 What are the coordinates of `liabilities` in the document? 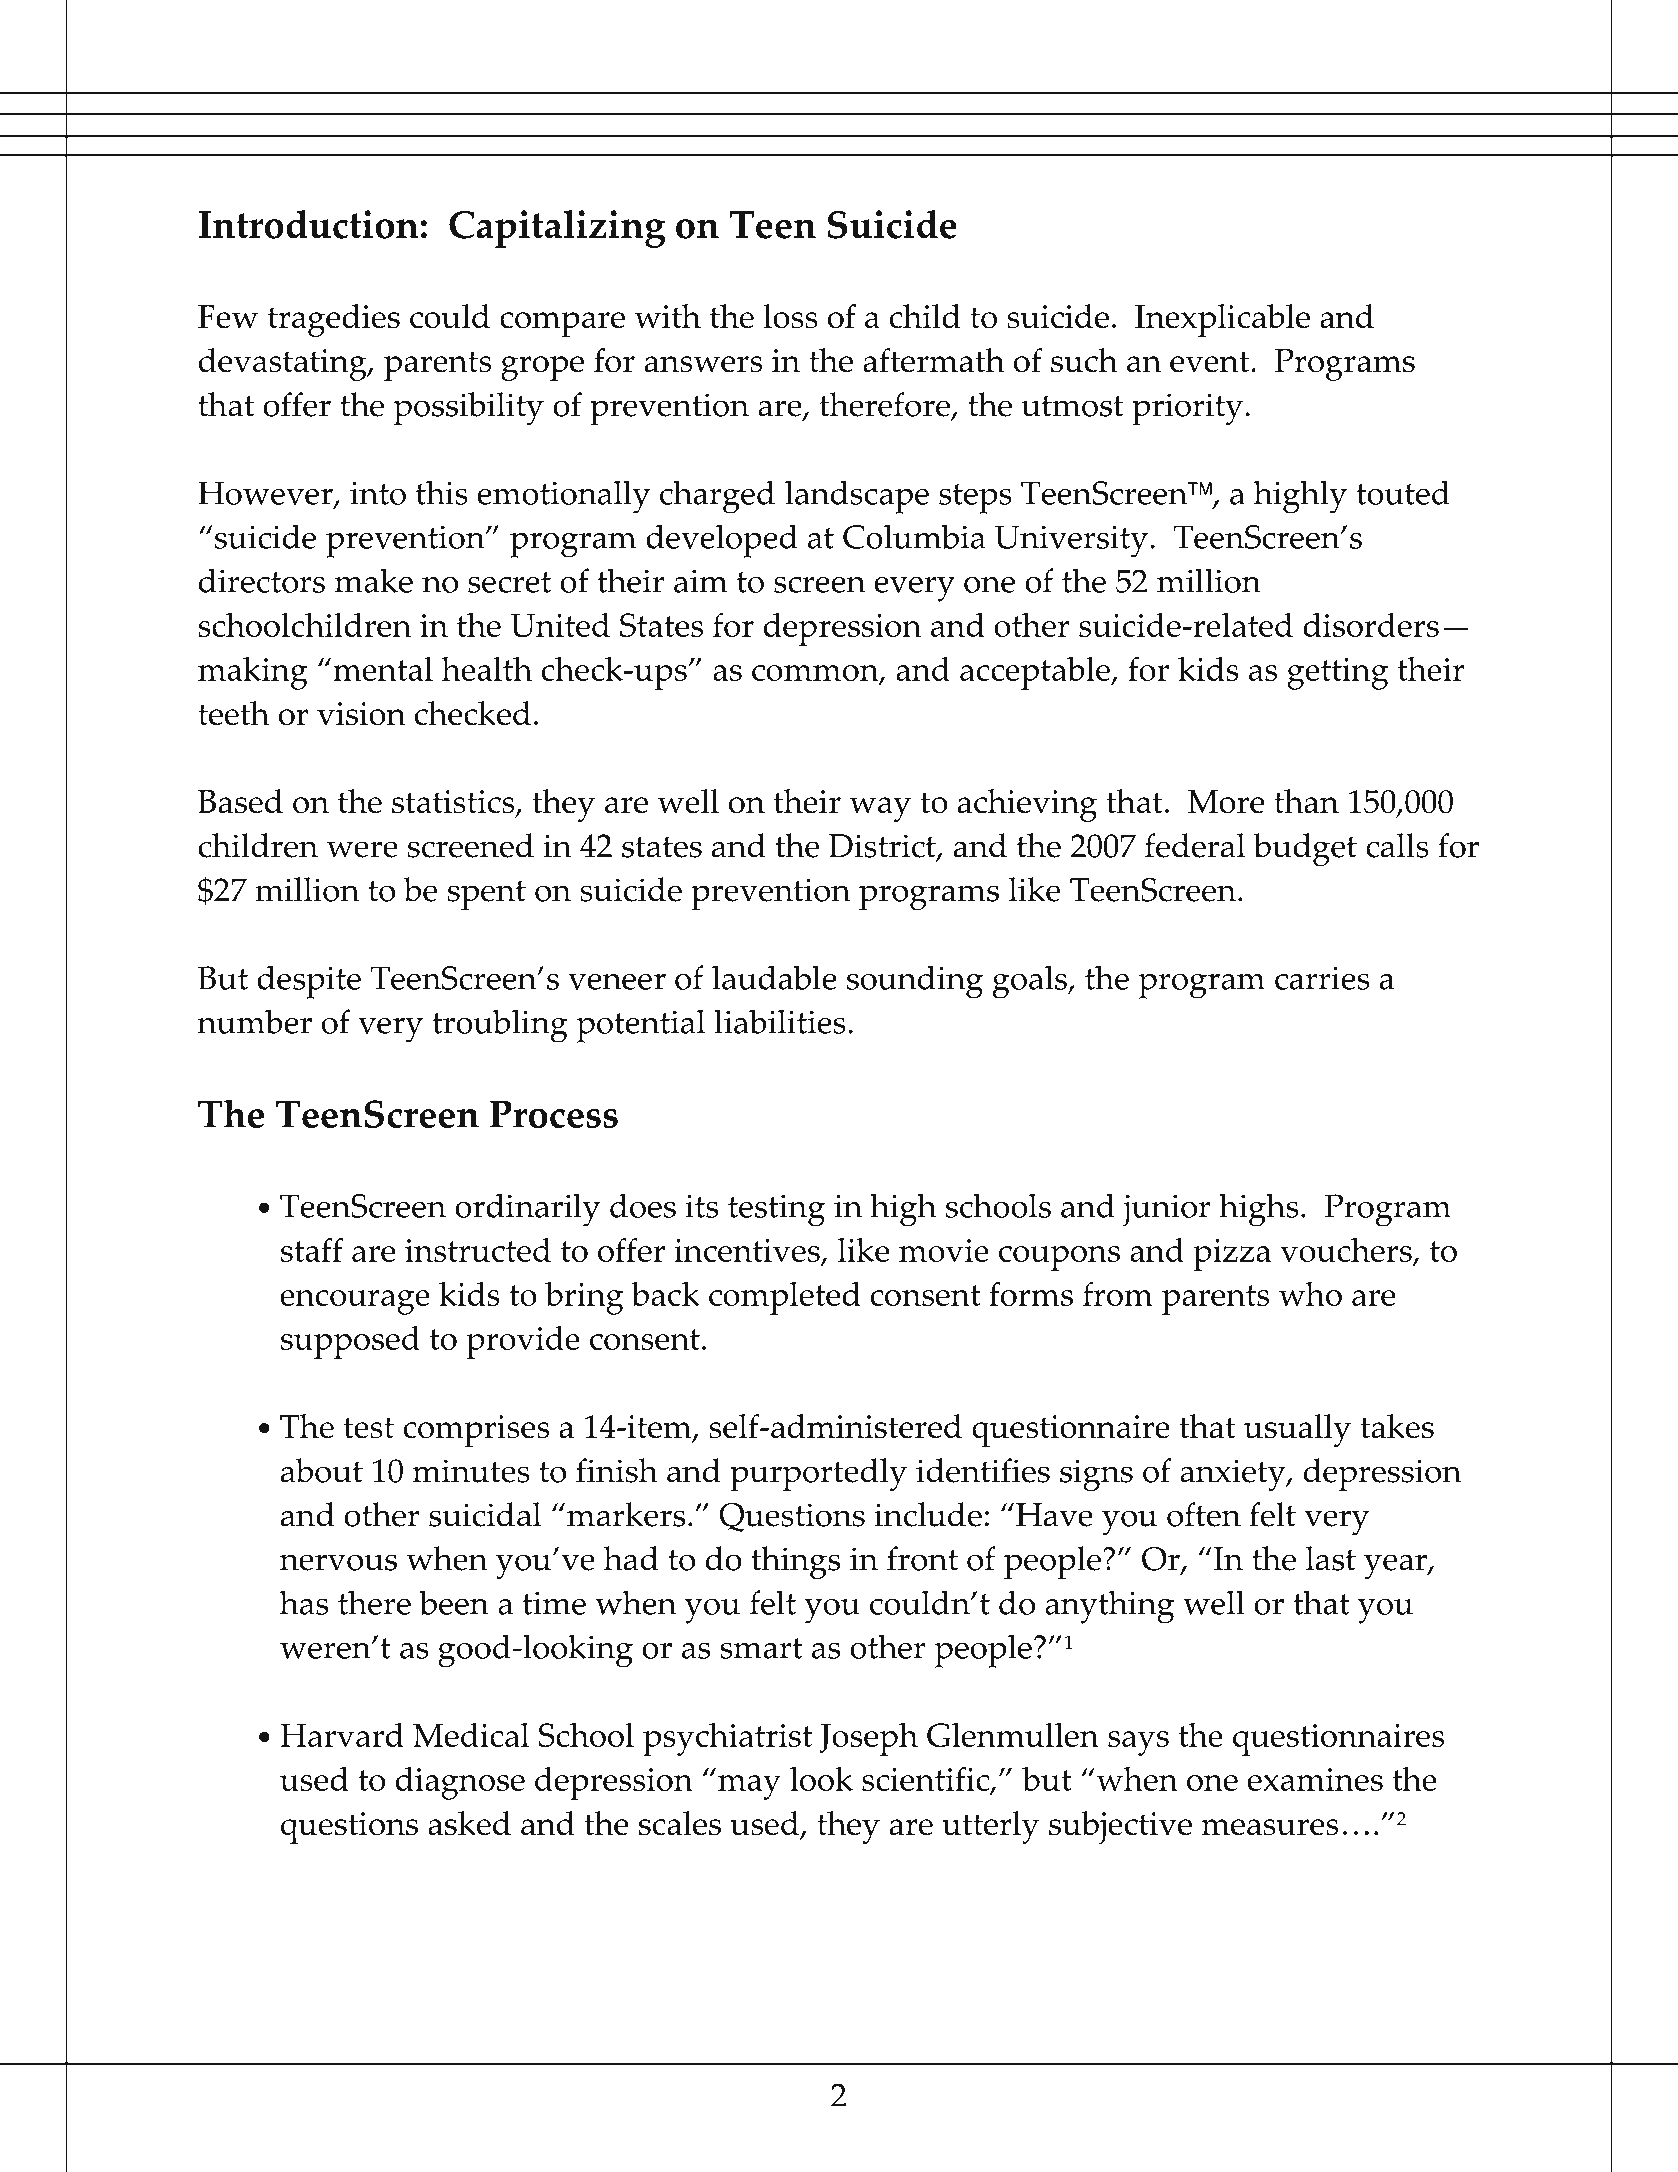 It's located at (780, 1021).
